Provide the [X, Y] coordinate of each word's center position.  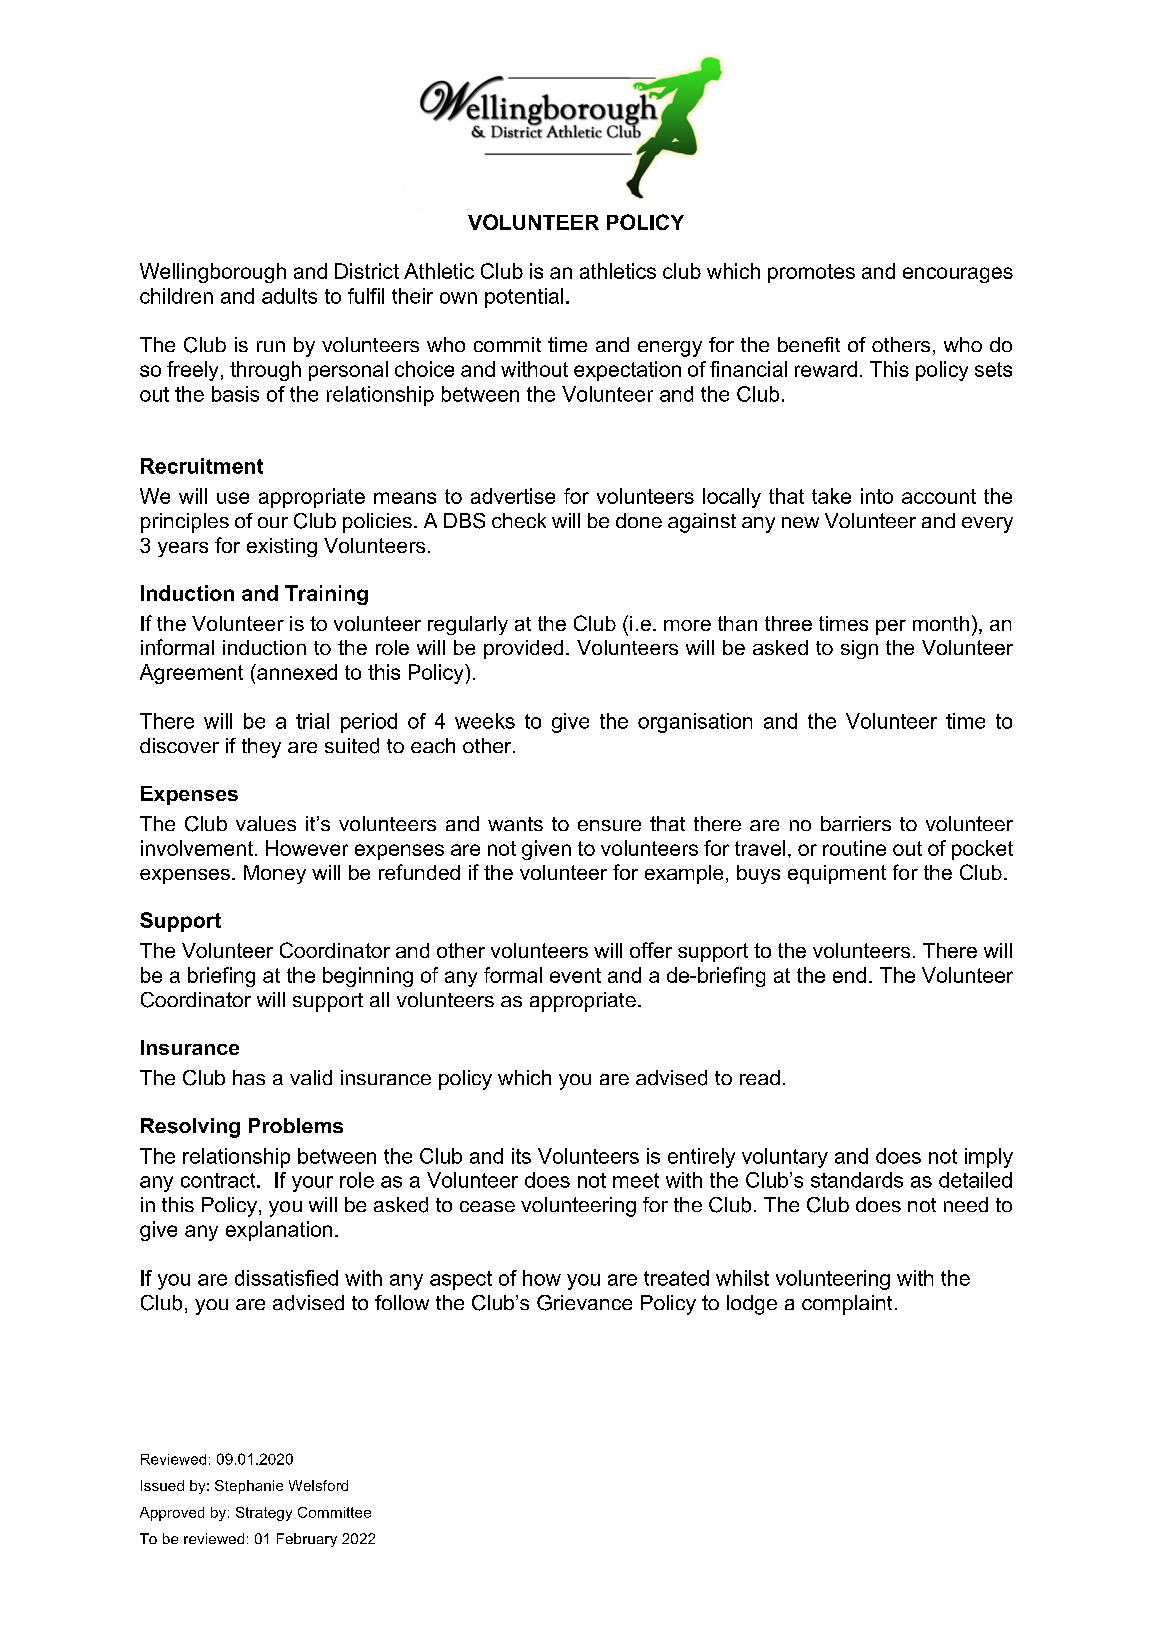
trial [312, 721]
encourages [958, 275]
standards [857, 1180]
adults [289, 296]
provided [523, 649]
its [521, 1156]
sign [859, 649]
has [249, 1077]
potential [524, 298]
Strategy [264, 1514]
